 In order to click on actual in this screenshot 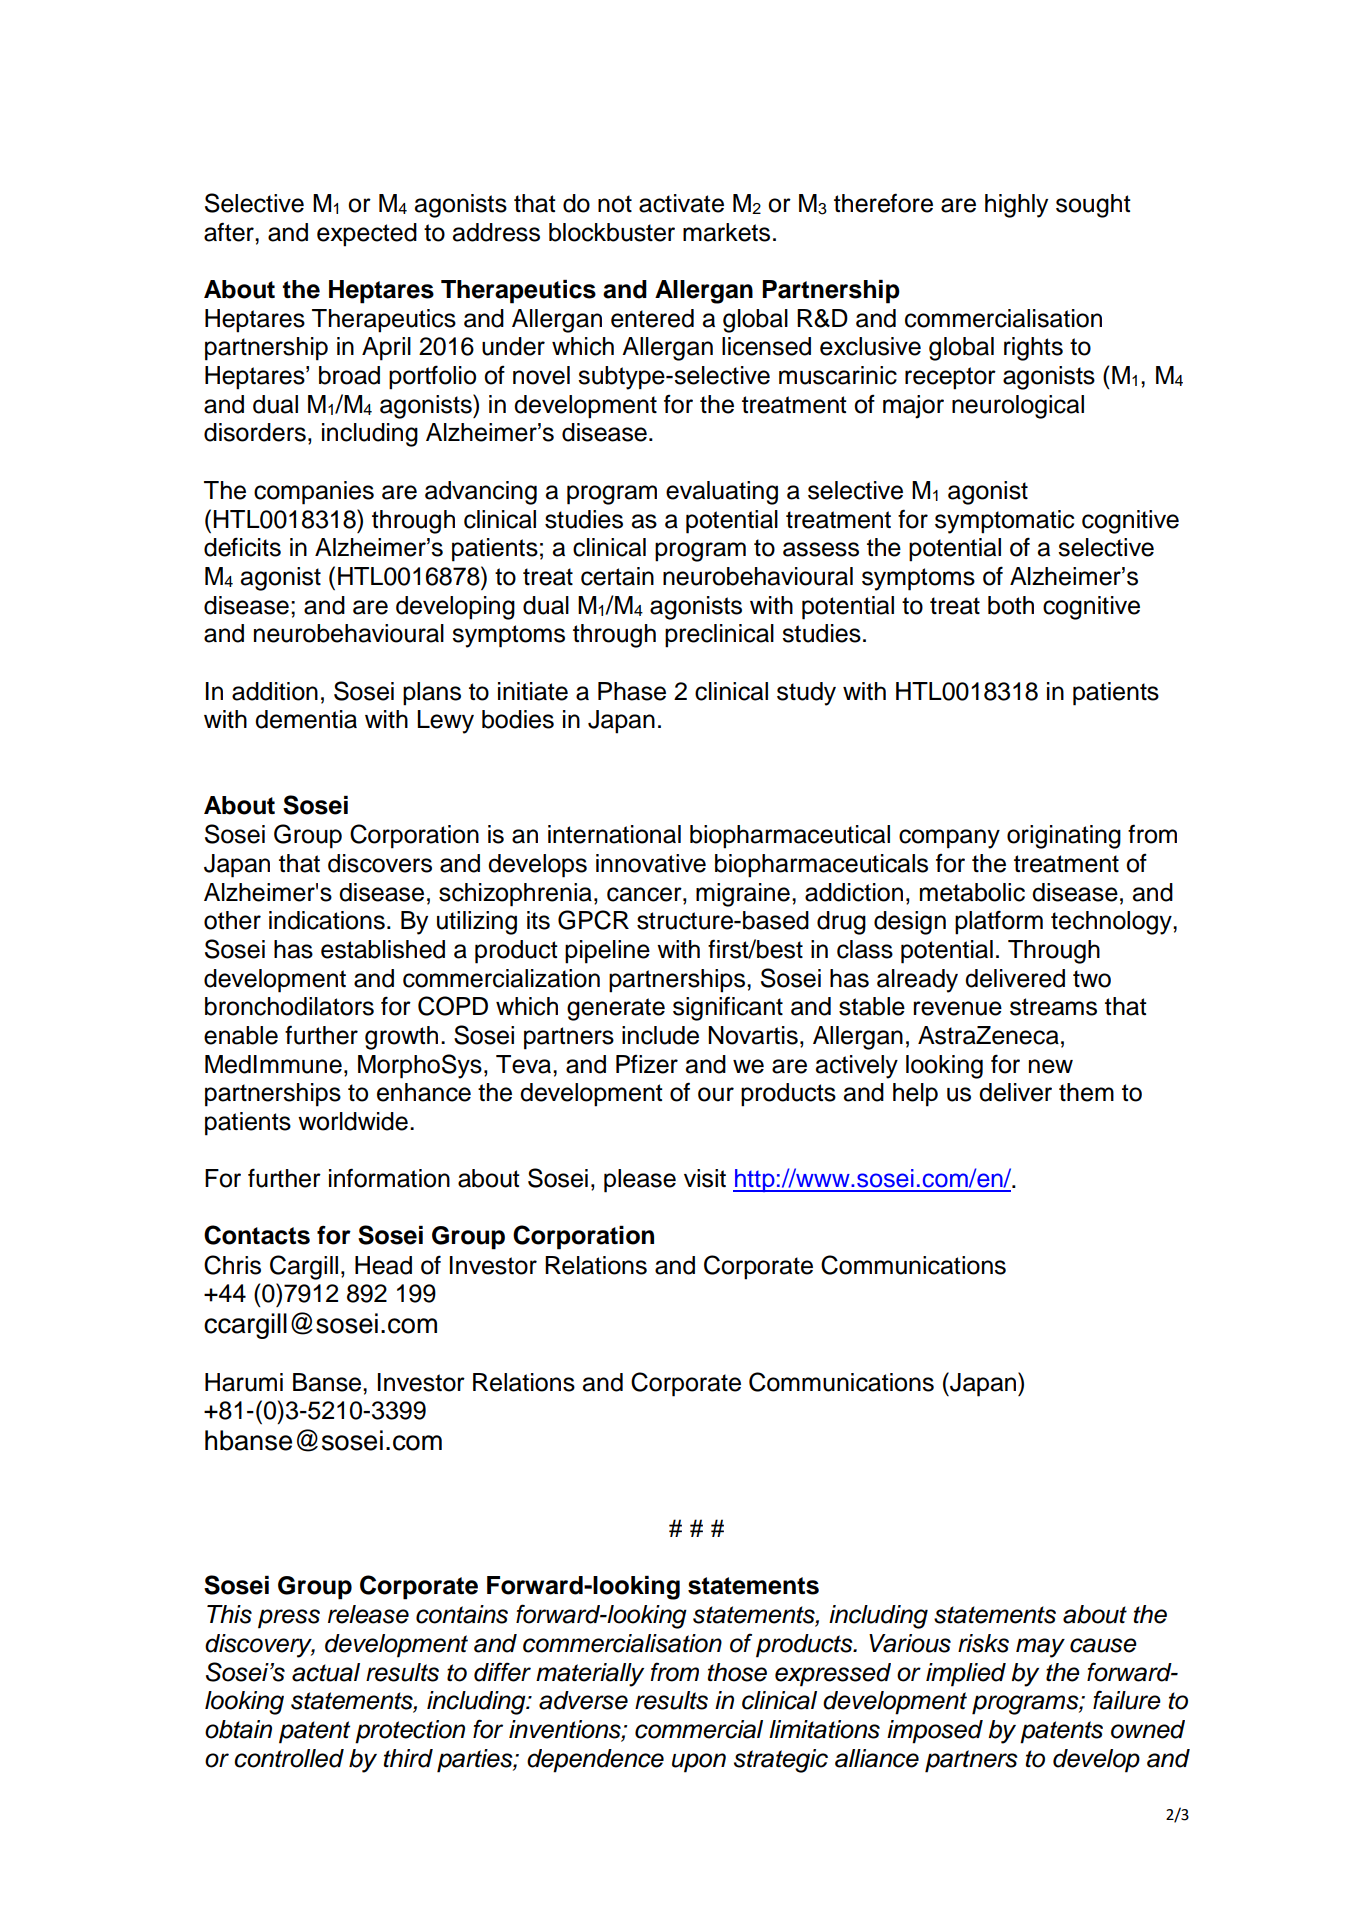, I will do `click(326, 1672)`.
